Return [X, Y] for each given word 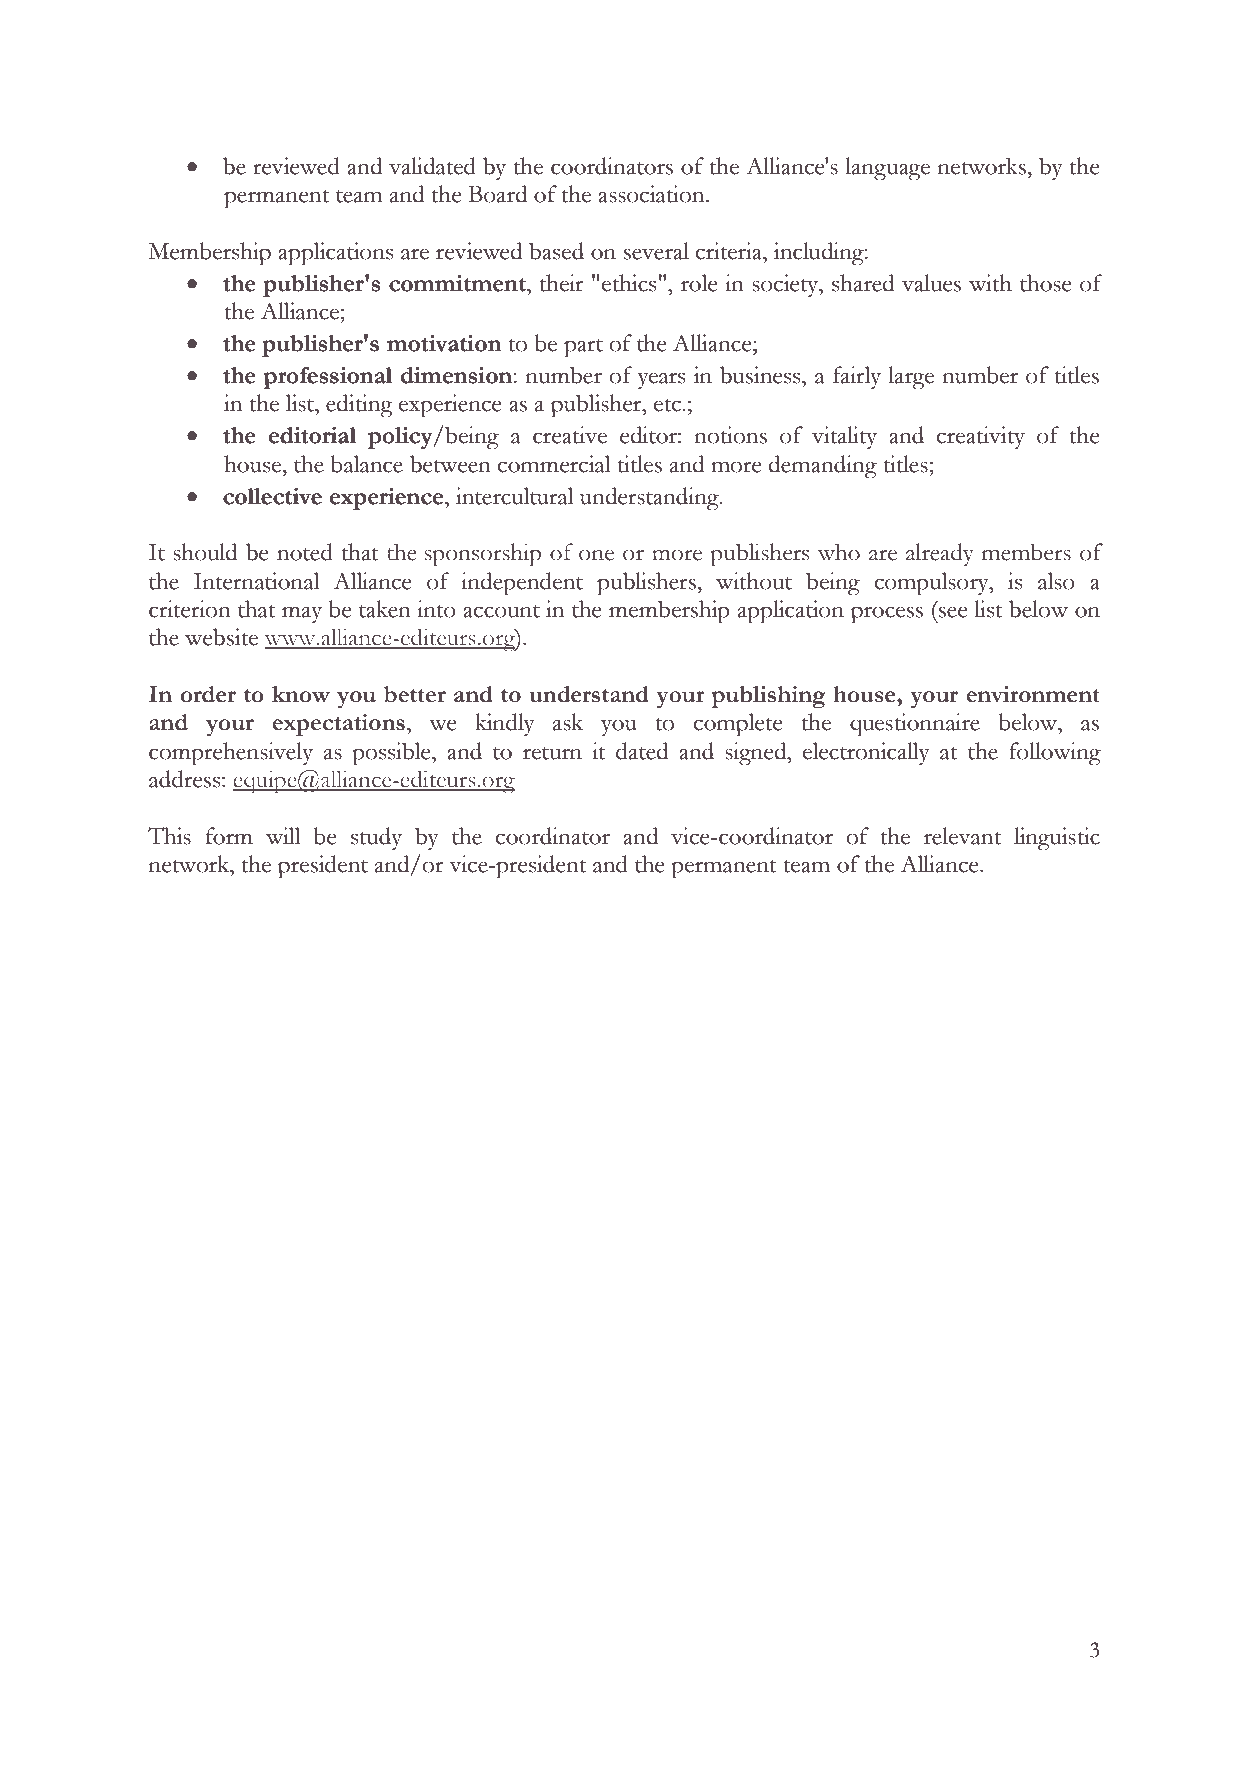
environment [1033, 694]
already [940, 554]
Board [497, 194]
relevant [962, 836]
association [652, 194]
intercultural [514, 496]
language [887, 169]
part [583, 348]
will [283, 836]
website [221, 637]
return [552, 753]
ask [568, 722]
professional [328, 378]
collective [272, 496]
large [911, 378]
